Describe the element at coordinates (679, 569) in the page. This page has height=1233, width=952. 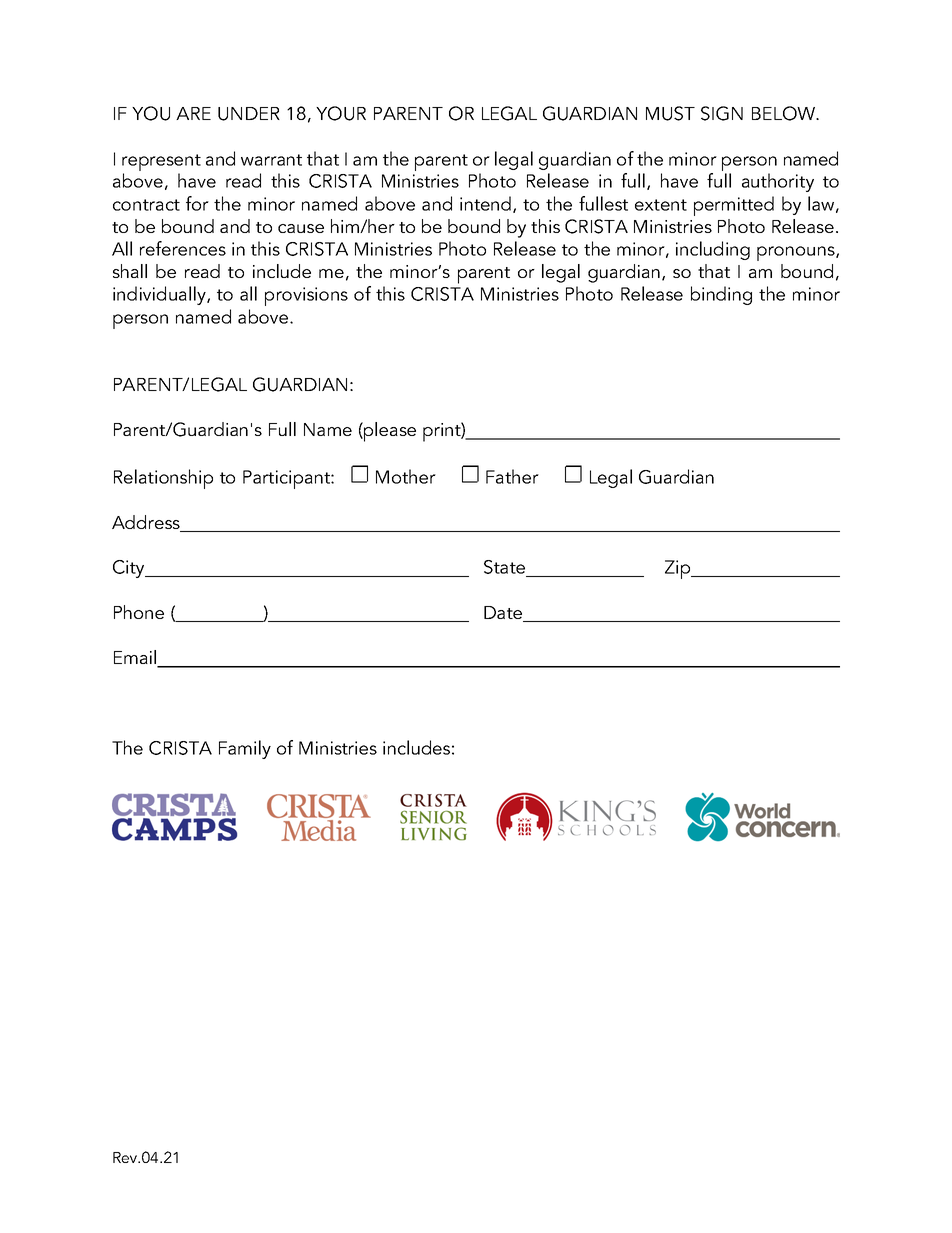
I see `Zip` at that location.
